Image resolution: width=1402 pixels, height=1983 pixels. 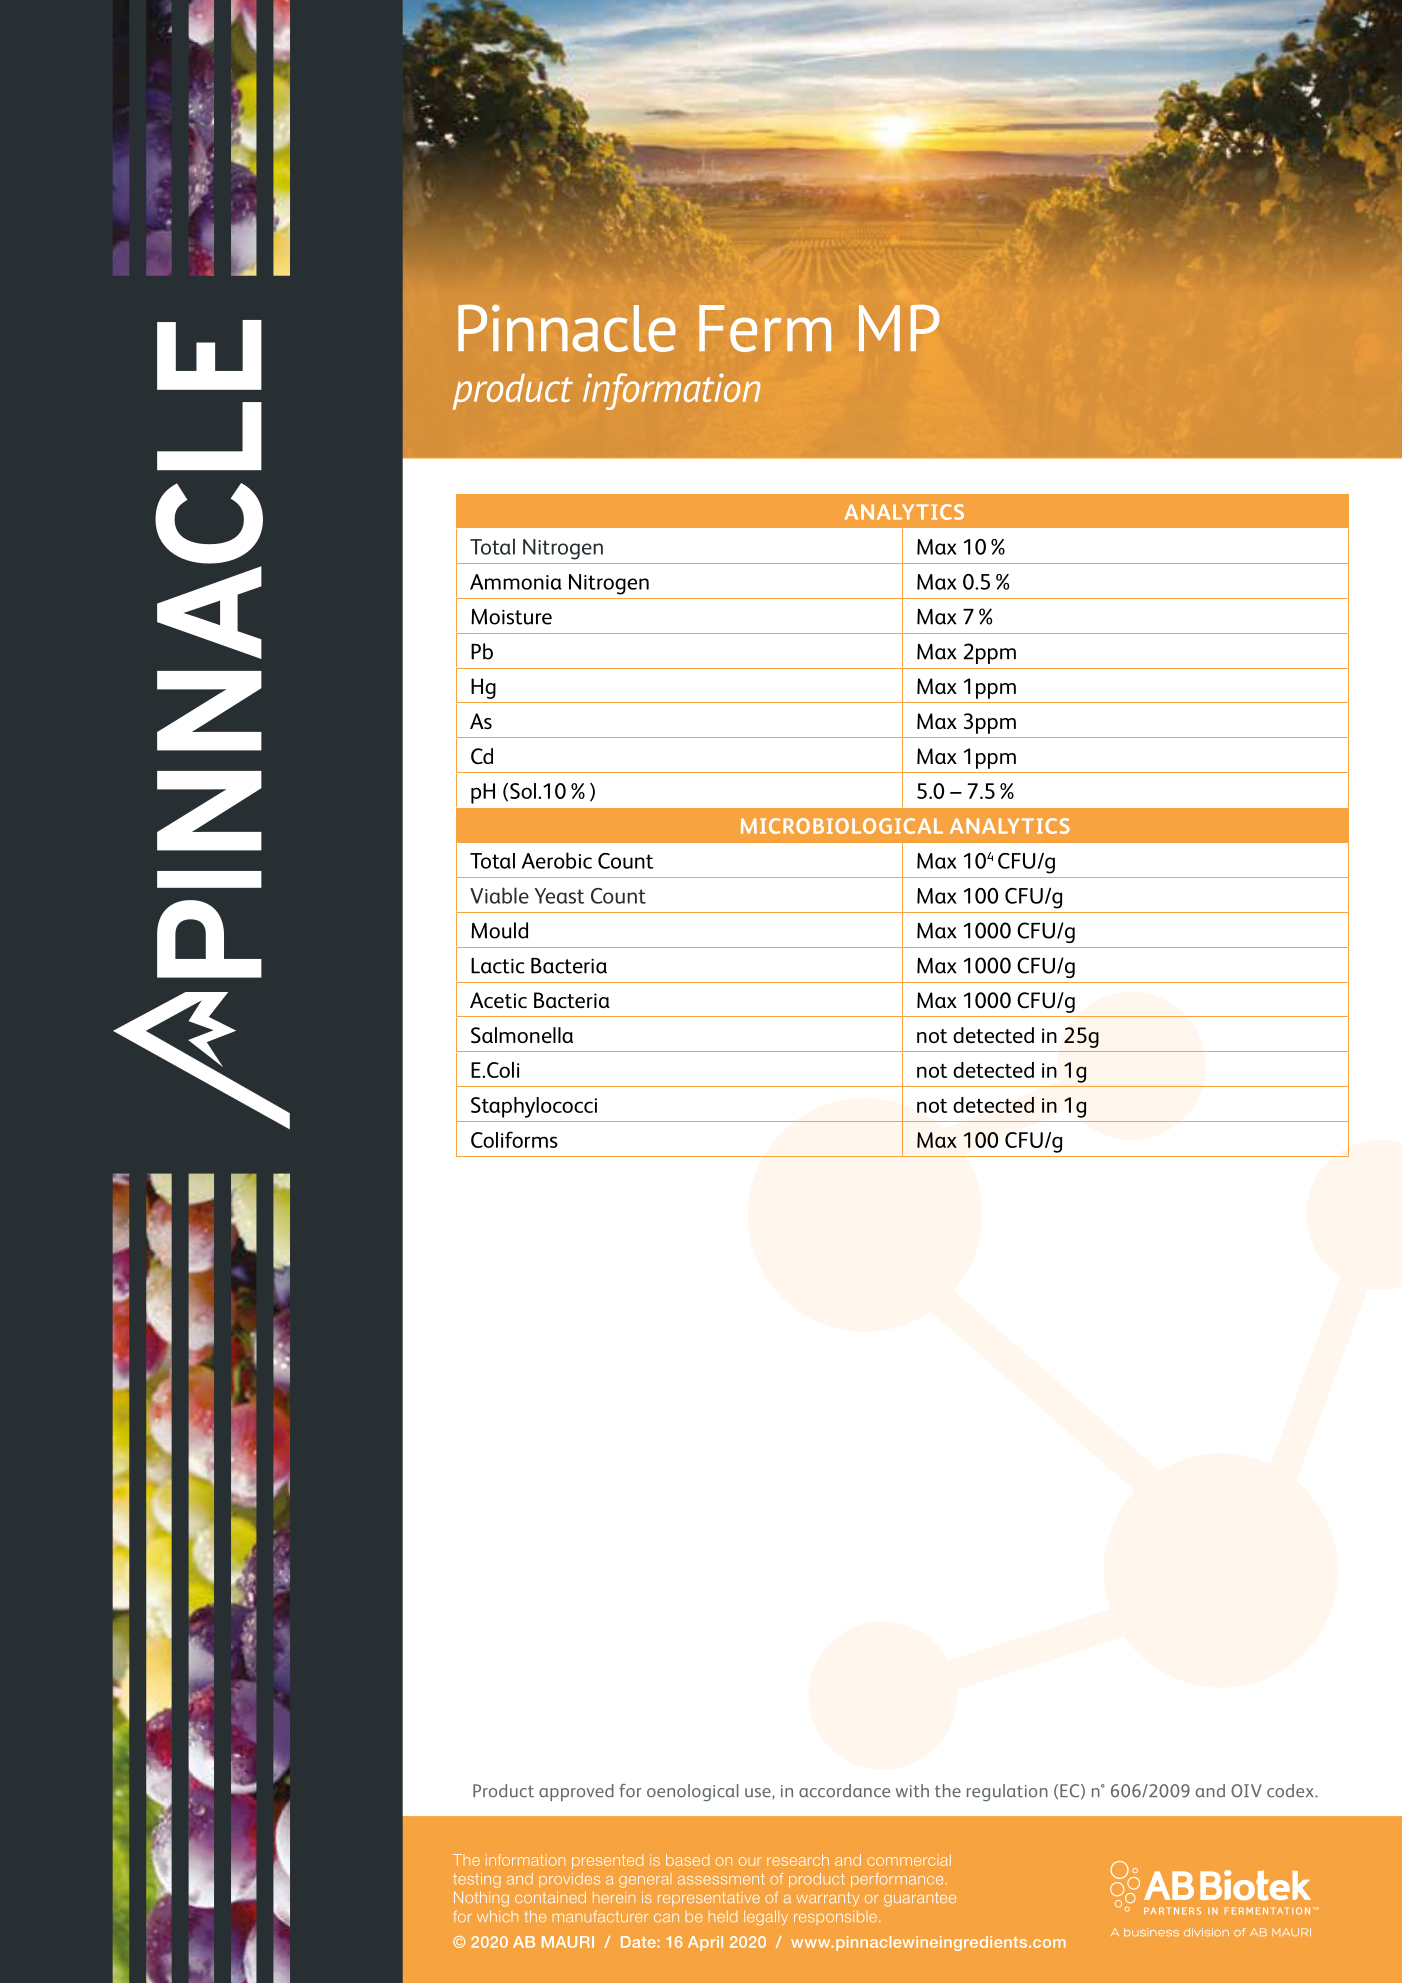 What do you see at coordinates (842, 826) in the image?
I see `MICROBIOLOGICAL` at bounding box center [842, 826].
